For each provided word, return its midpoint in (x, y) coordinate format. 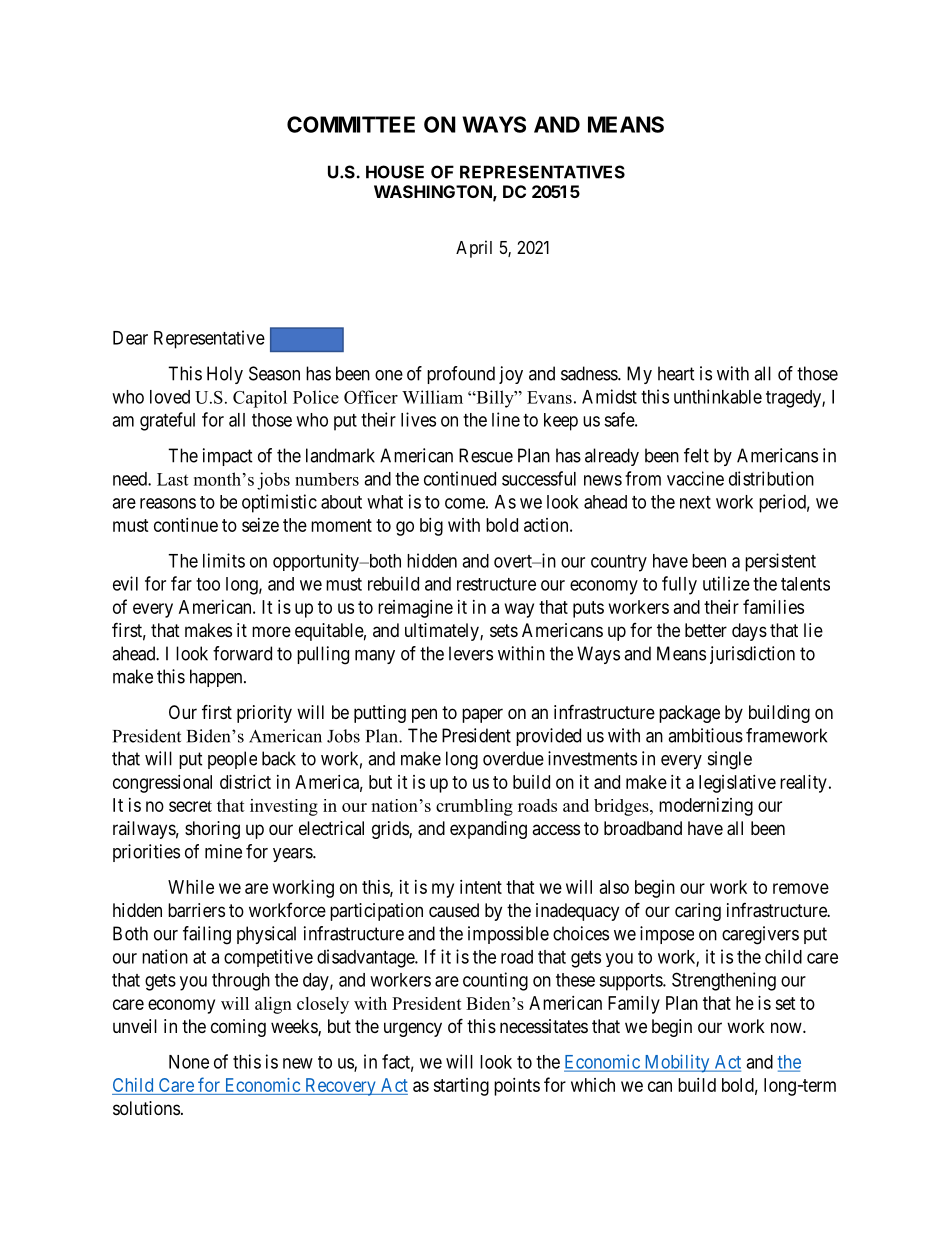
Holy (225, 375)
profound (461, 375)
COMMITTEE (351, 124)
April (474, 249)
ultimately (443, 632)
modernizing (706, 807)
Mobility (677, 1063)
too (208, 584)
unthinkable (718, 396)
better (706, 630)
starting (461, 1087)
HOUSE (395, 172)
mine (223, 851)
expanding (488, 830)
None (189, 1062)
